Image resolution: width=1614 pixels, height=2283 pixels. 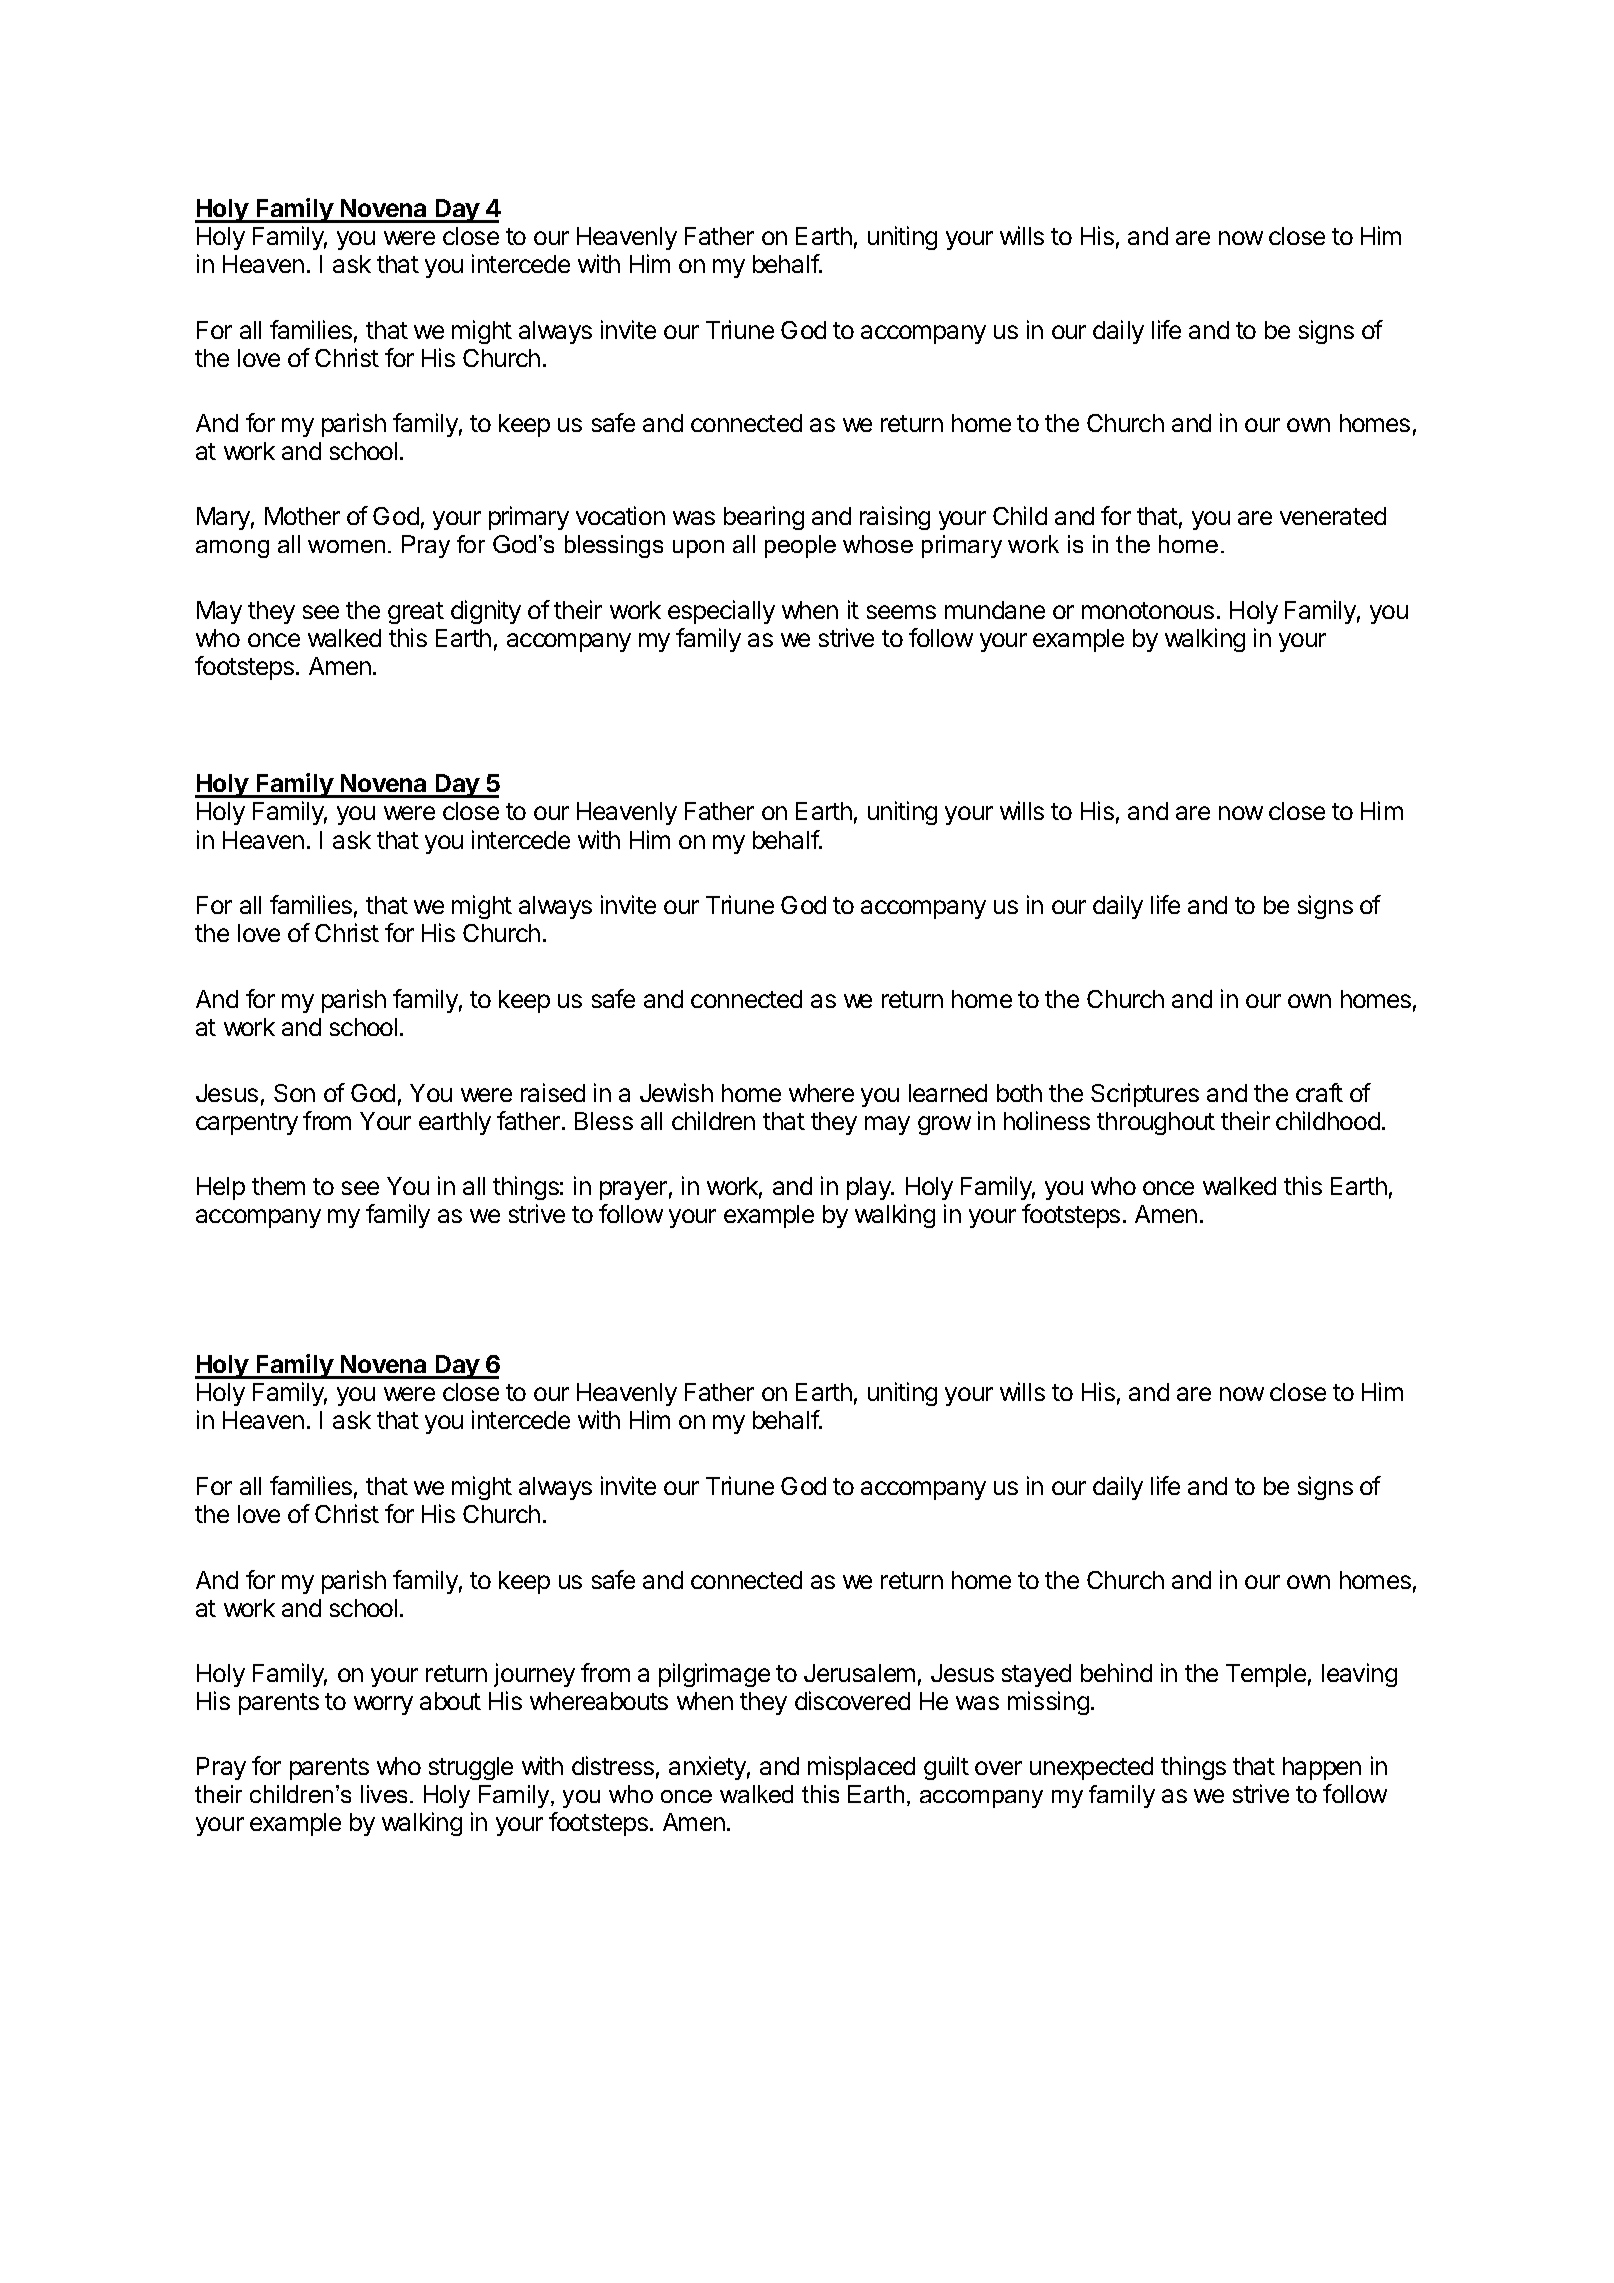 I want to click on throughout, so click(x=1156, y=1123).
